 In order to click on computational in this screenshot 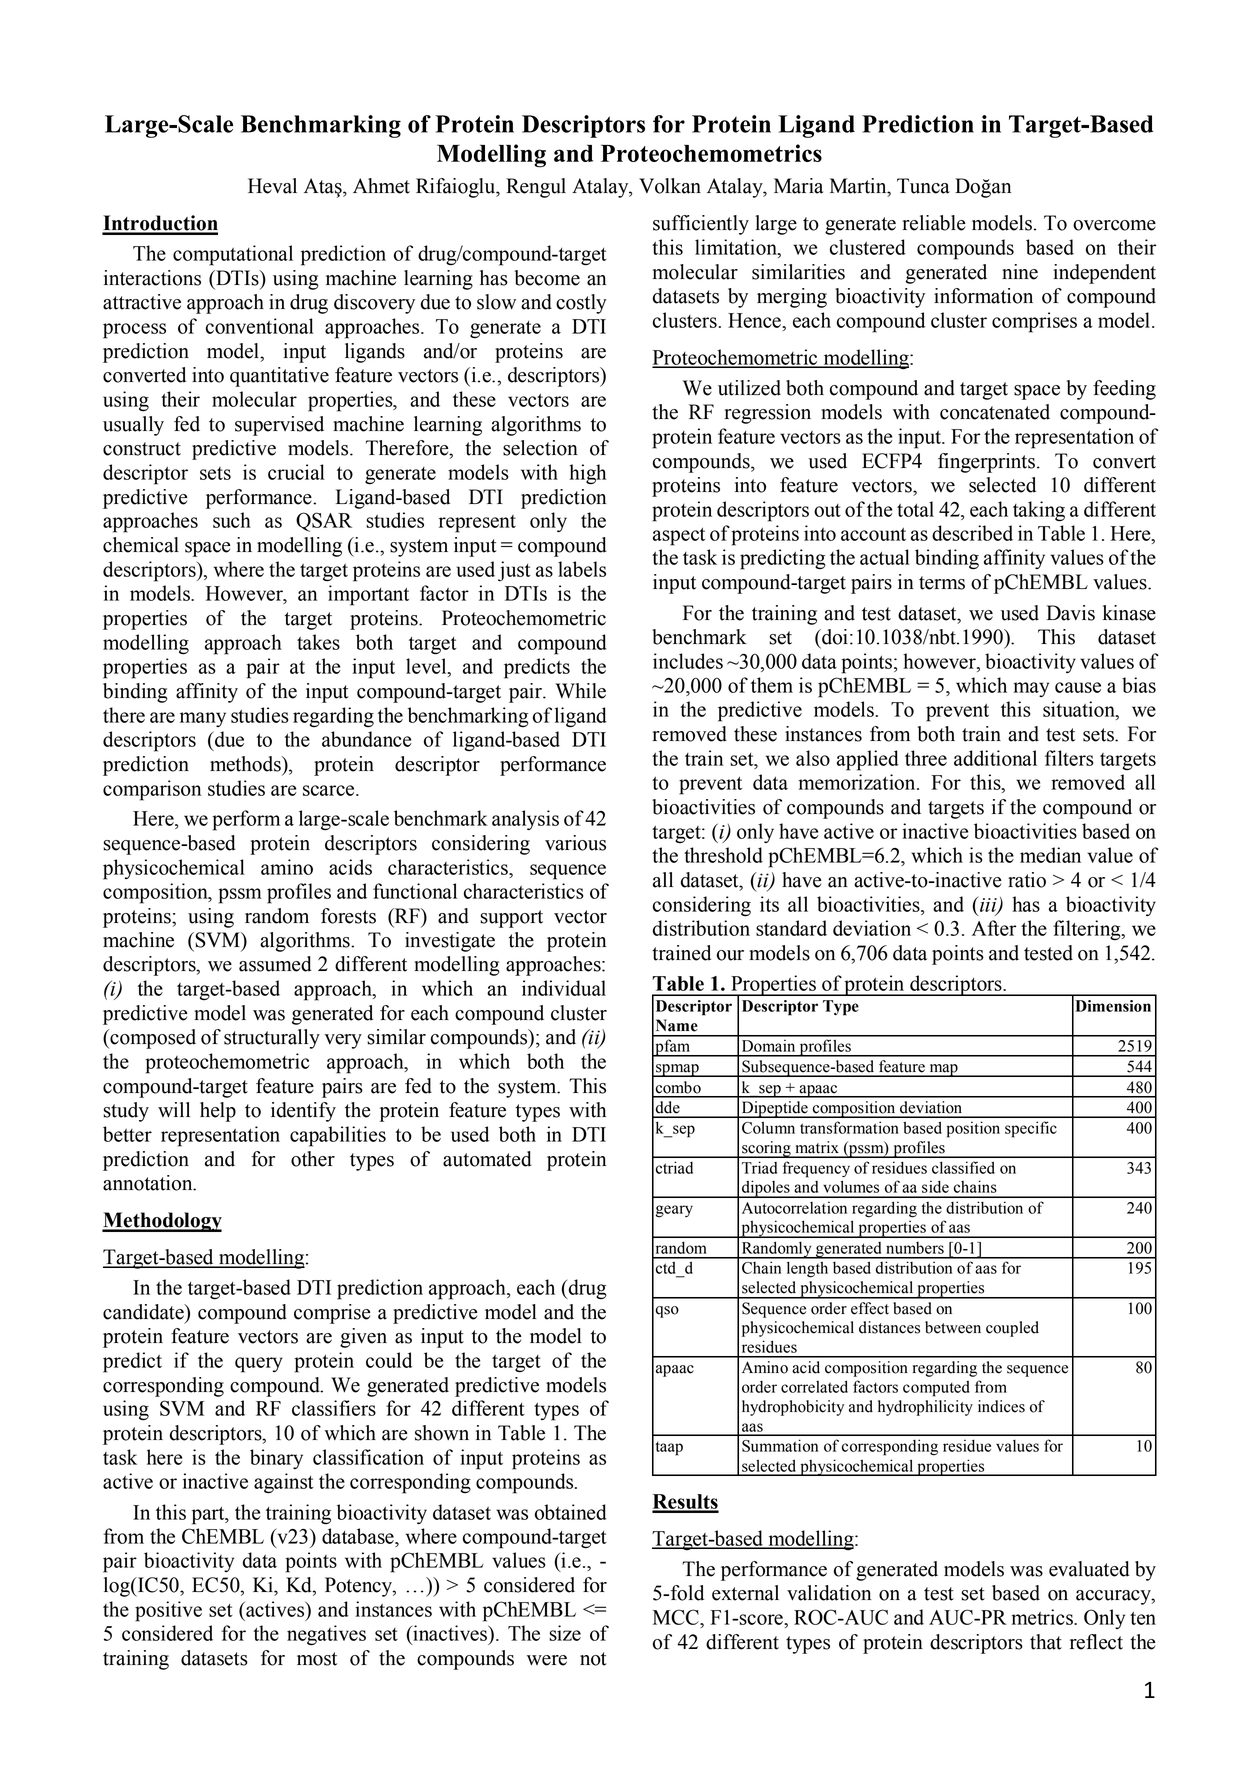, I will do `click(233, 255)`.
